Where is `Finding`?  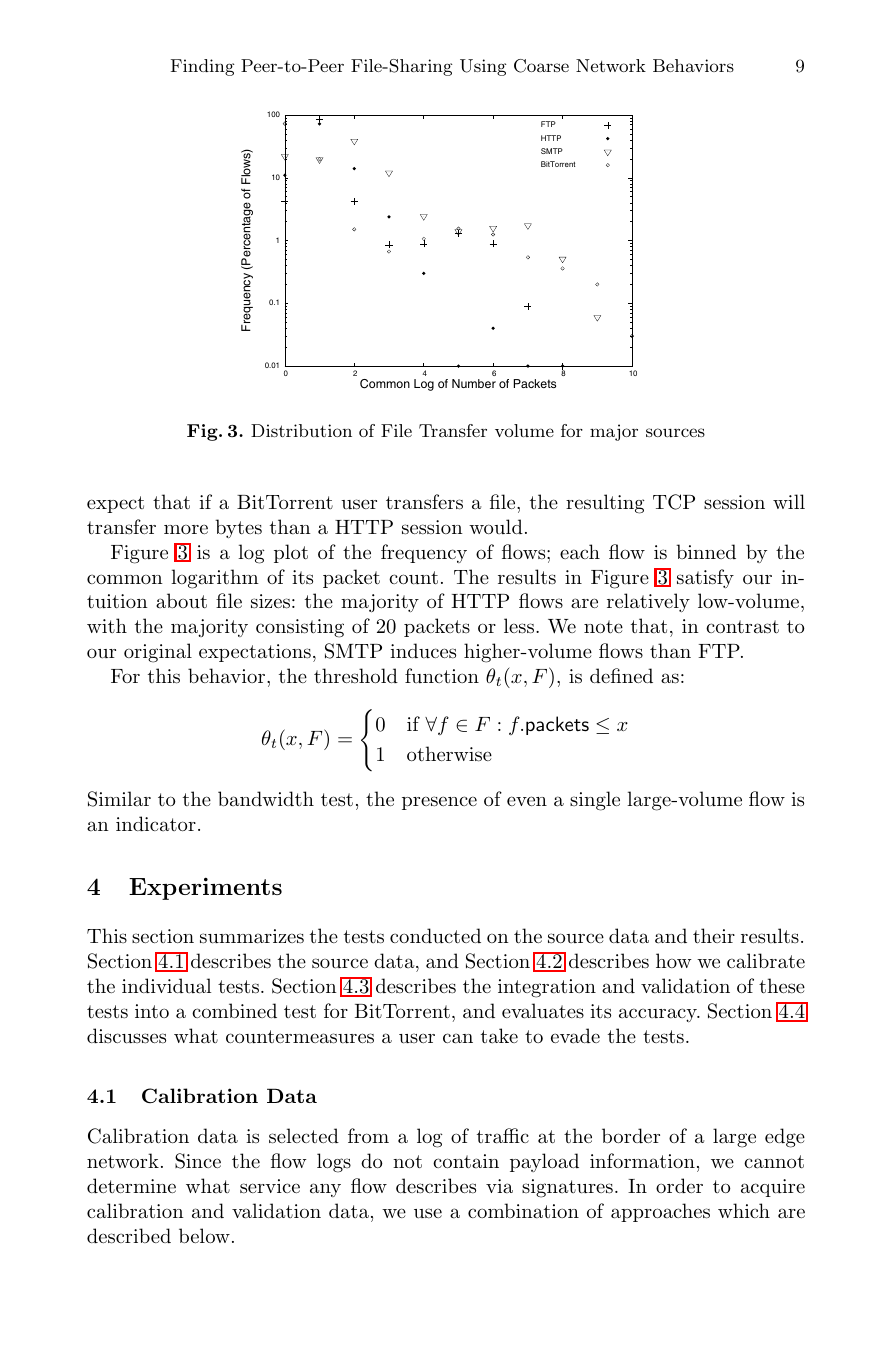
Finding is located at coordinates (202, 67).
